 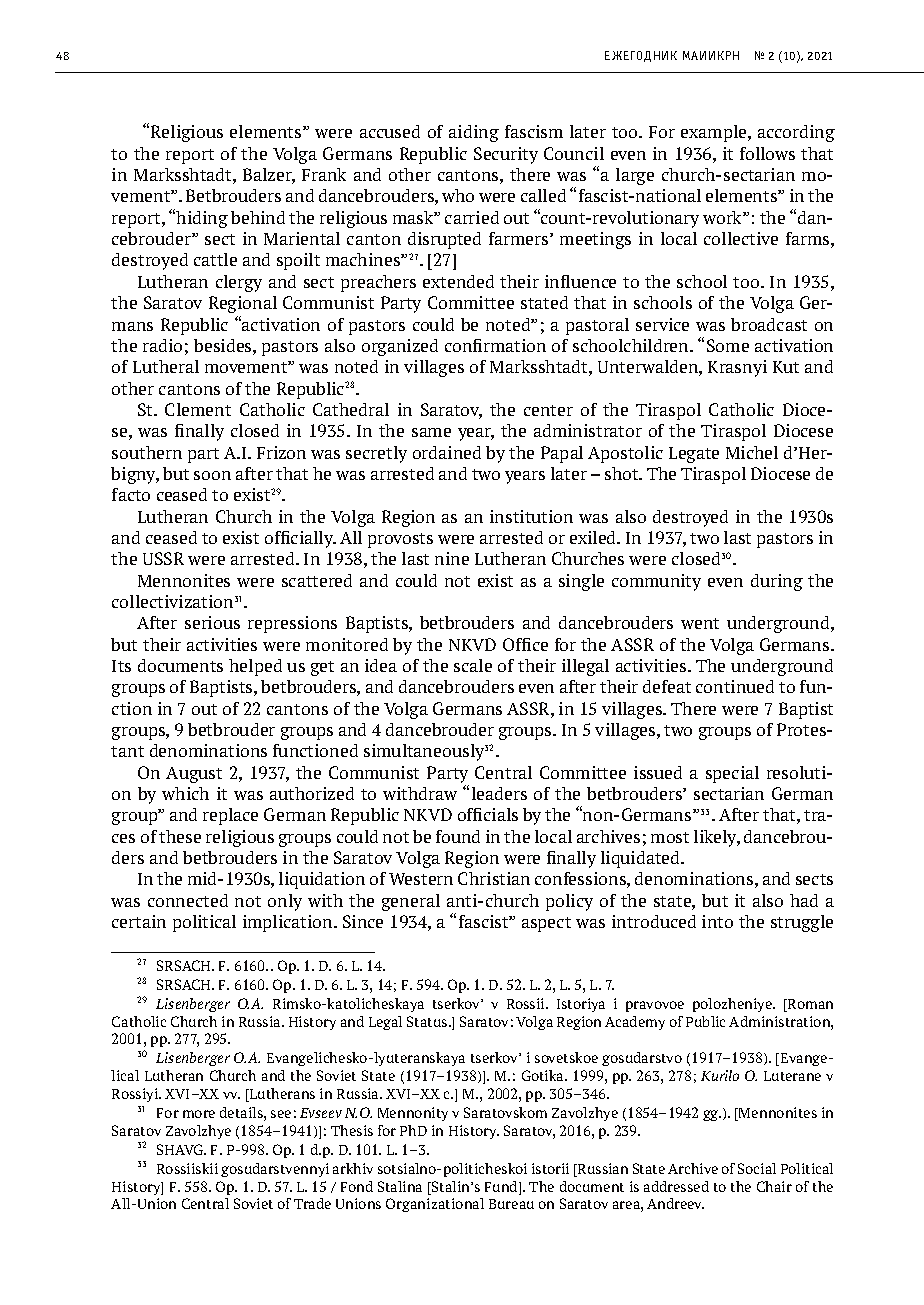 I want to click on Status, so click(x=428, y=1021).
